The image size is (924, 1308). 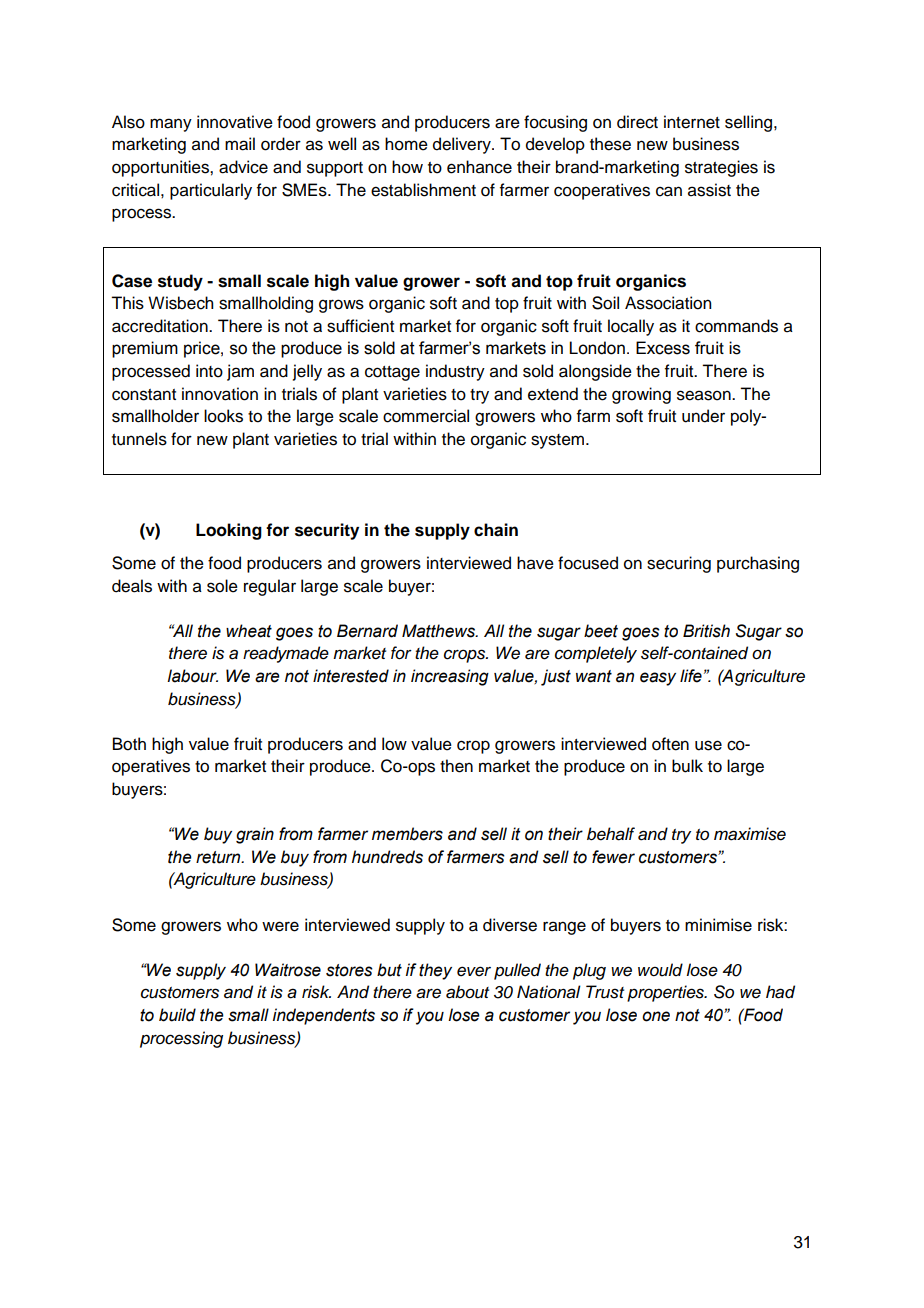 I want to click on build, so click(x=177, y=1015).
